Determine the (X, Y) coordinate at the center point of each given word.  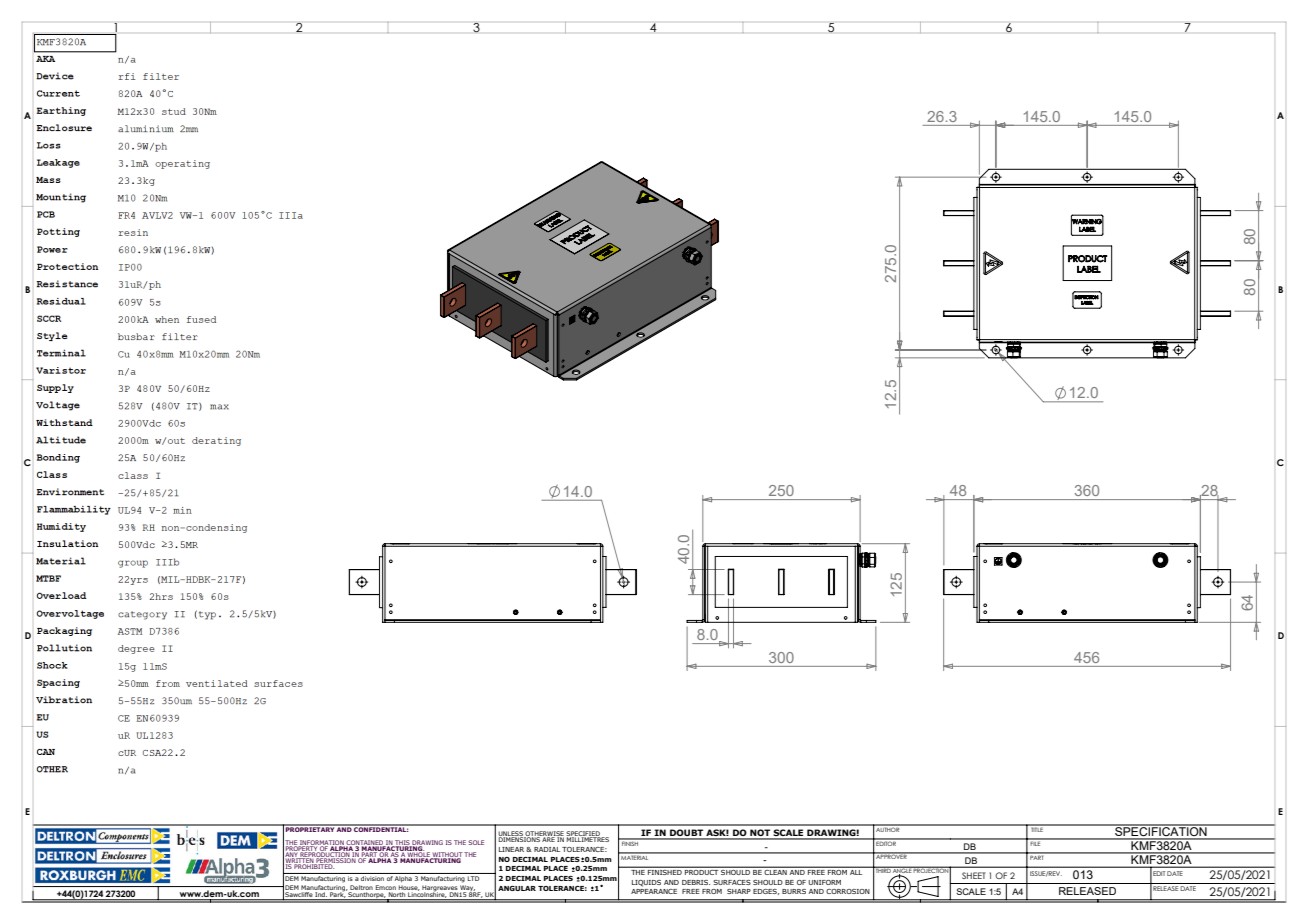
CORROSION (848, 891)
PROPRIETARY (310, 828)
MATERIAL (635, 856)
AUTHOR (888, 828)
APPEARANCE (654, 891)
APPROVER (891, 856)
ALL (856, 871)
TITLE (1037, 828)
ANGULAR (517, 888)
